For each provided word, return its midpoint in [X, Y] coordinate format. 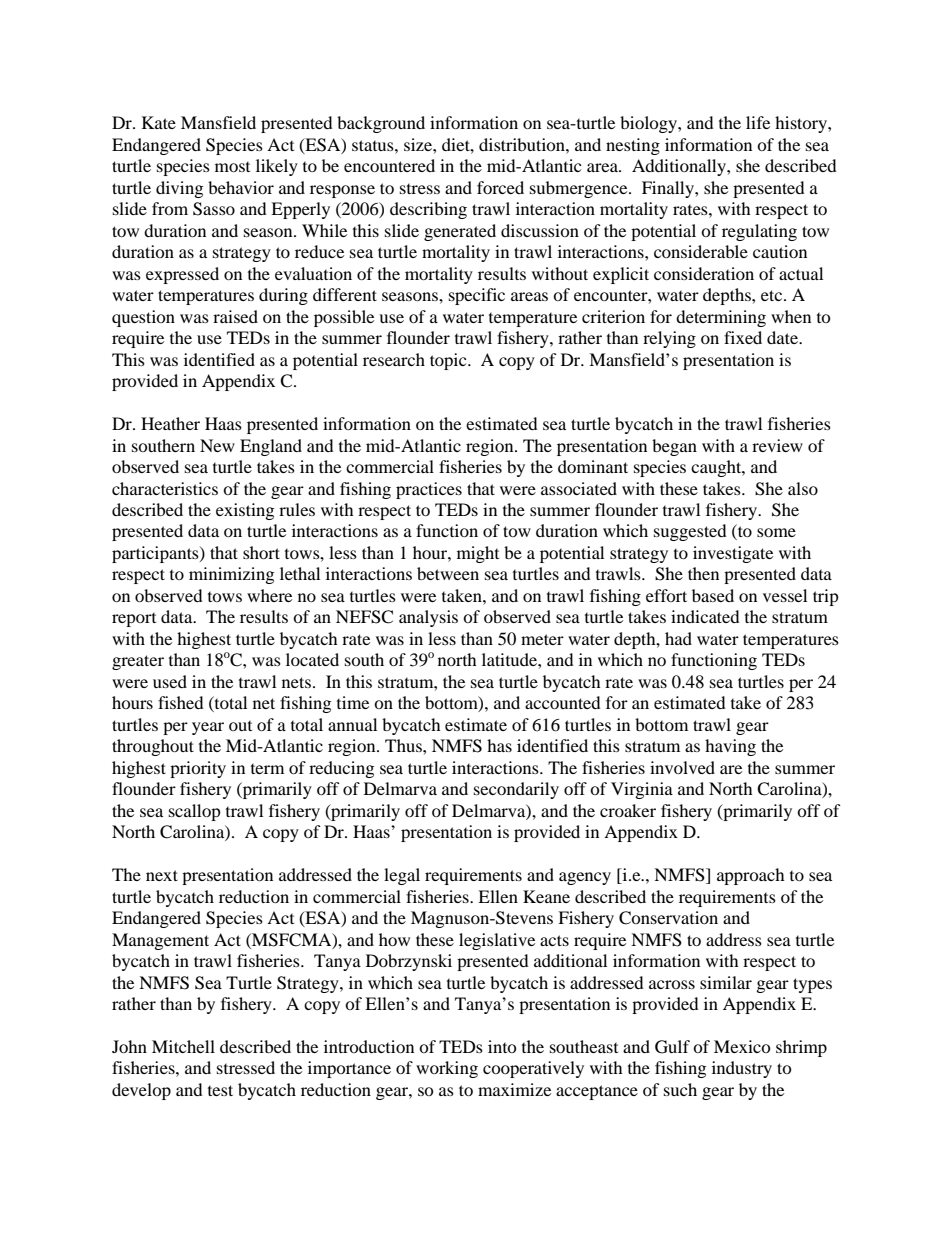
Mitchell [183, 1046]
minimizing [231, 575]
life [758, 122]
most [232, 167]
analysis [428, 618]
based [713, 595]
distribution [523, 144]
